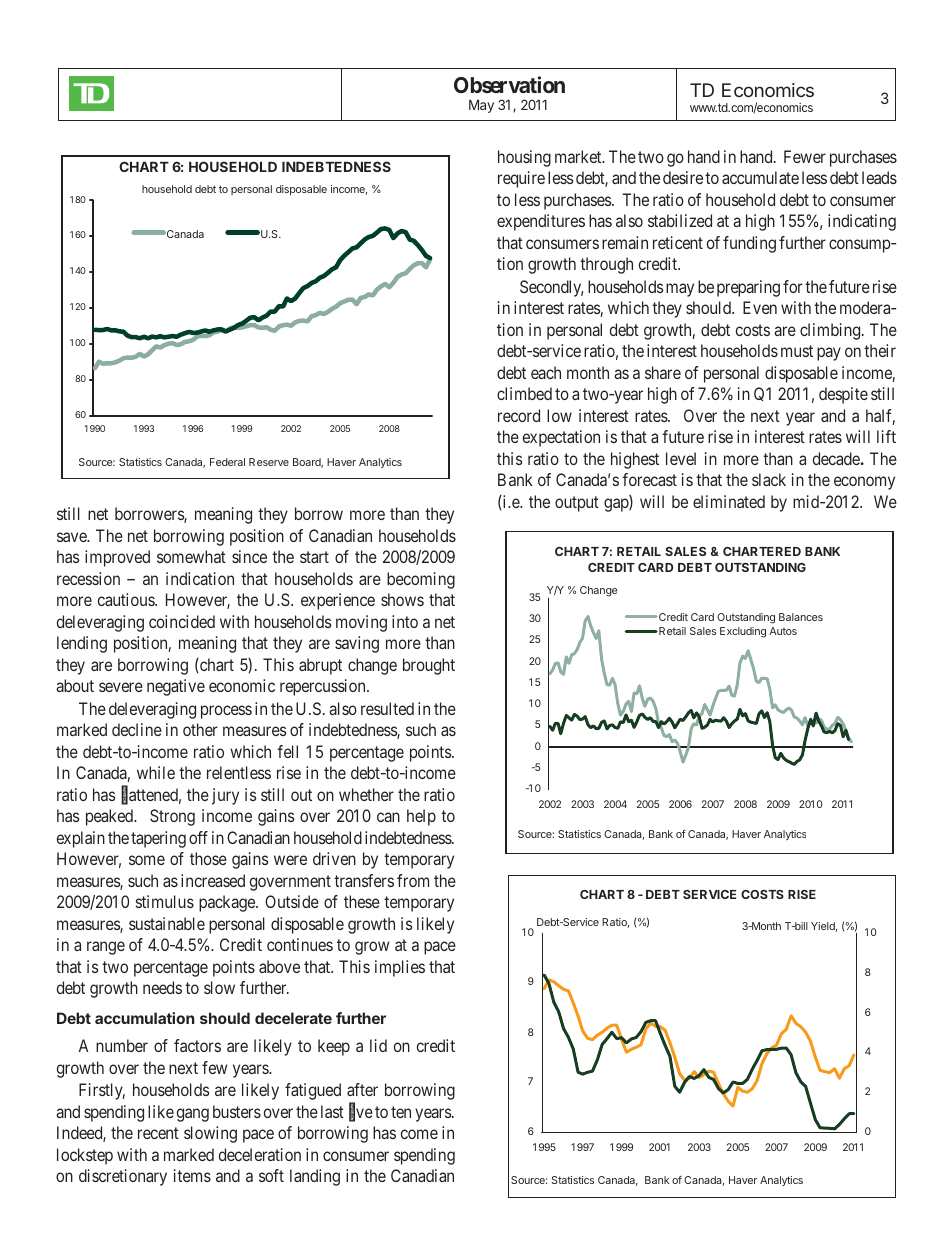  I want to click on items, so click(192, 1175).
